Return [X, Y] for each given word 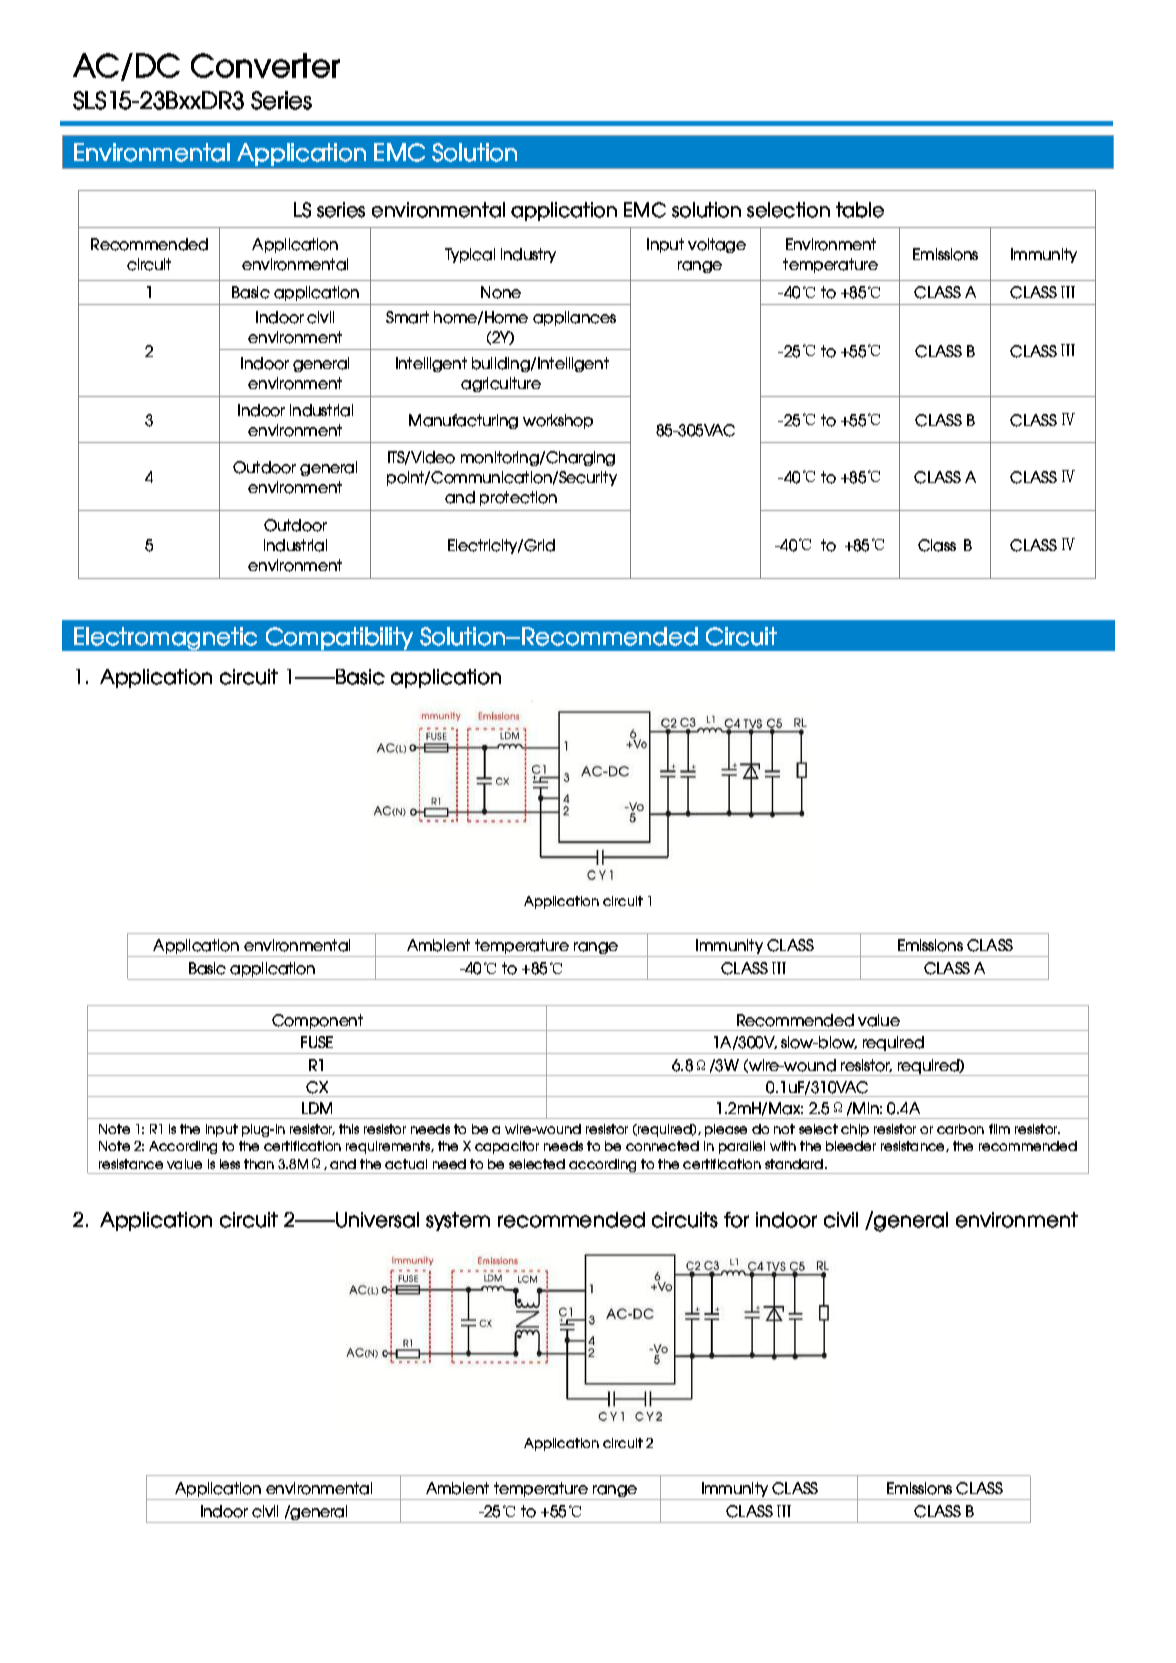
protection [518, 498]
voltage [717, 245]
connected [662, 1146]
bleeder [851, 1146]
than [259, 1164]
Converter [265, 65]
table [860, 210]
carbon [960, 1129]
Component [317, 1022]
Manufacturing [463, 421]
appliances [574, 318]
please [726, 1130]
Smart [407, 317]
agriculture [501, 384]
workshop [558, 421]
